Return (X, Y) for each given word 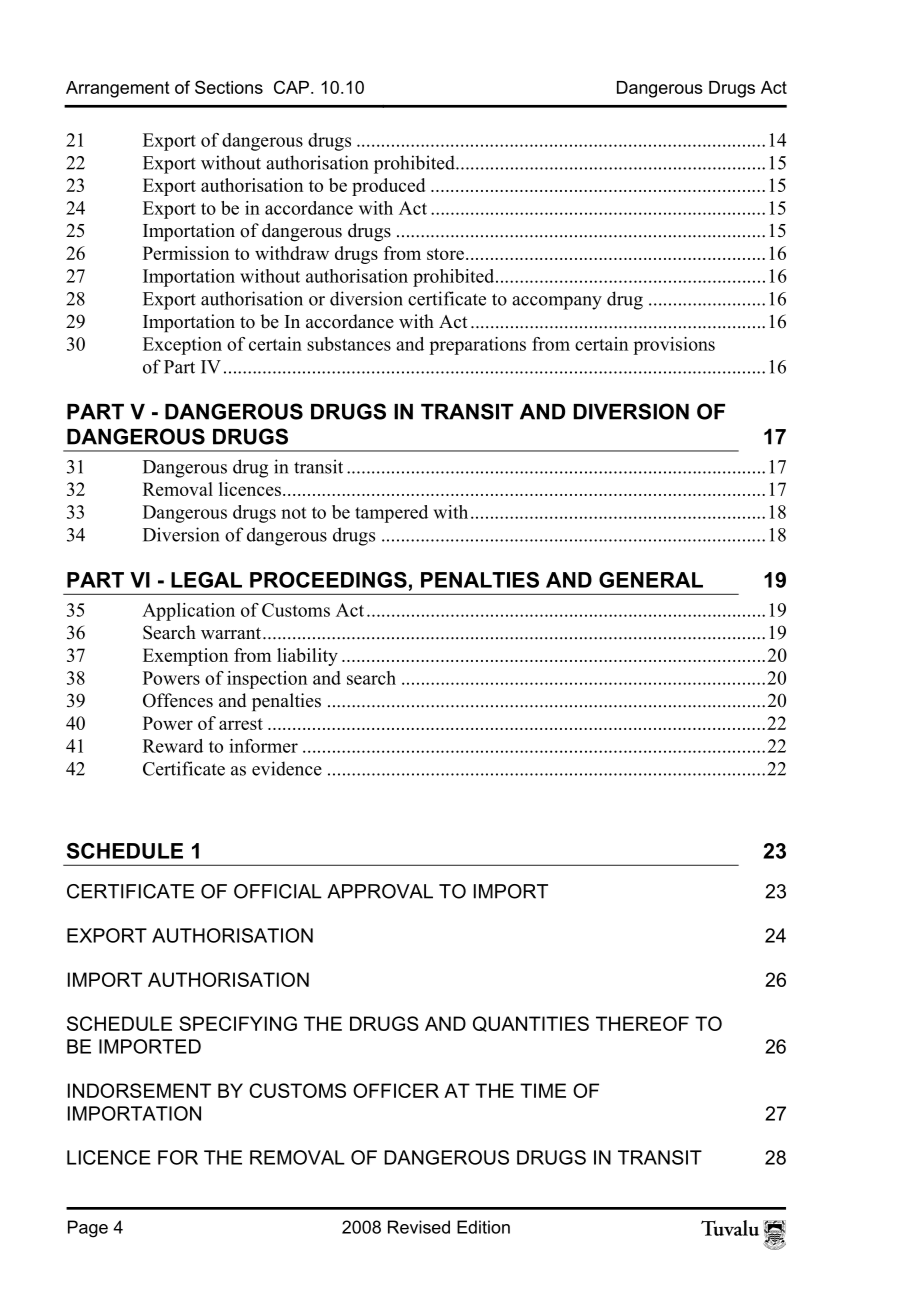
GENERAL (651, 580)
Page (88, 1229)
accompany (557, 303)
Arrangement (118, 89)
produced (389, 187)
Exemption (185, 657)
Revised (419, 1227)
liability (307, 657)
